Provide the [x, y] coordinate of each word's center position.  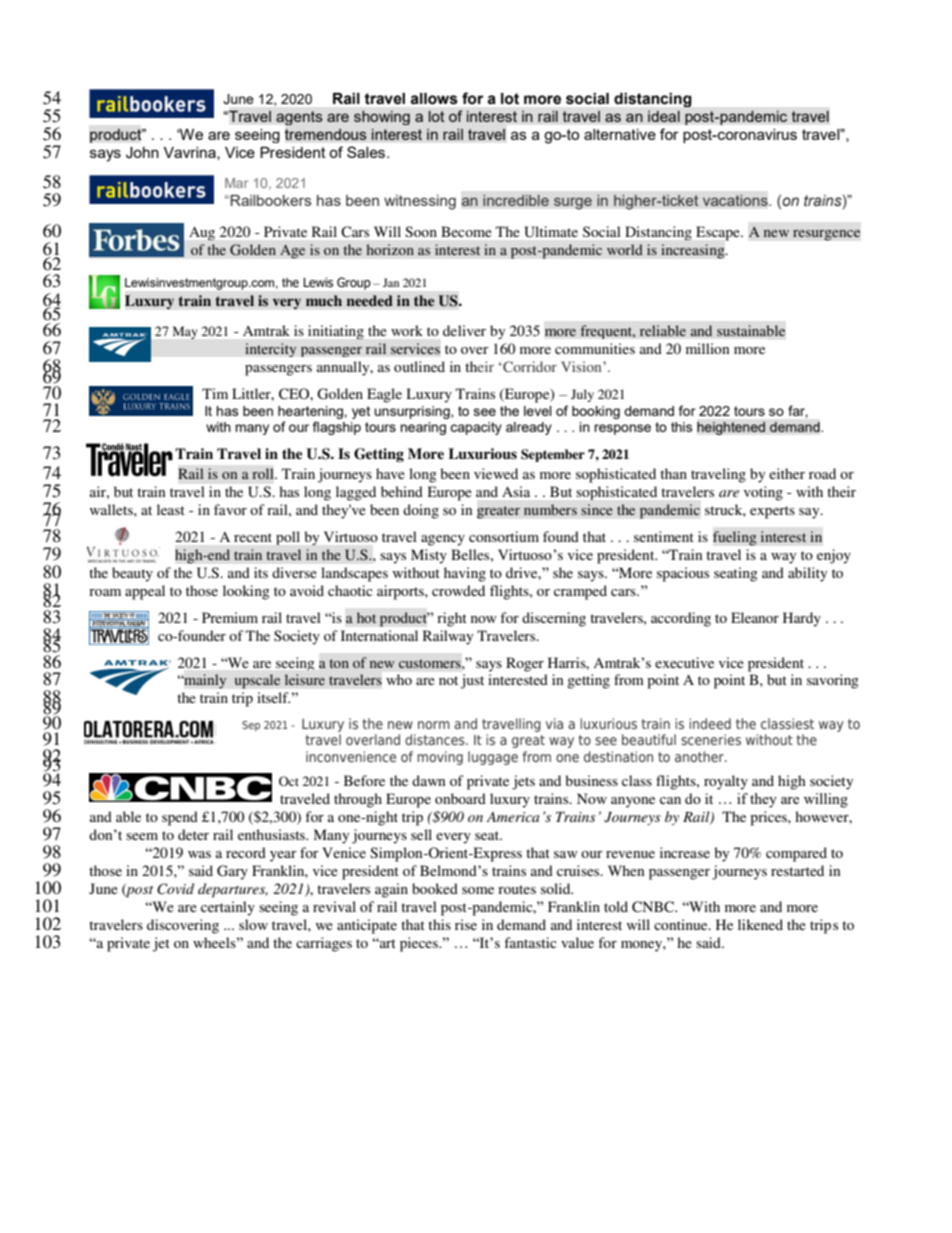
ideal [664, 116]
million [708, 348]
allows [434, 99]
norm [434, 725]
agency [443, 540]
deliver [464, 330]
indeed [710, 723]
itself [273, 697]
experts [772, 512]
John [142, 153]
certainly [228, 908]
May [185, 332]
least [171, 509]
